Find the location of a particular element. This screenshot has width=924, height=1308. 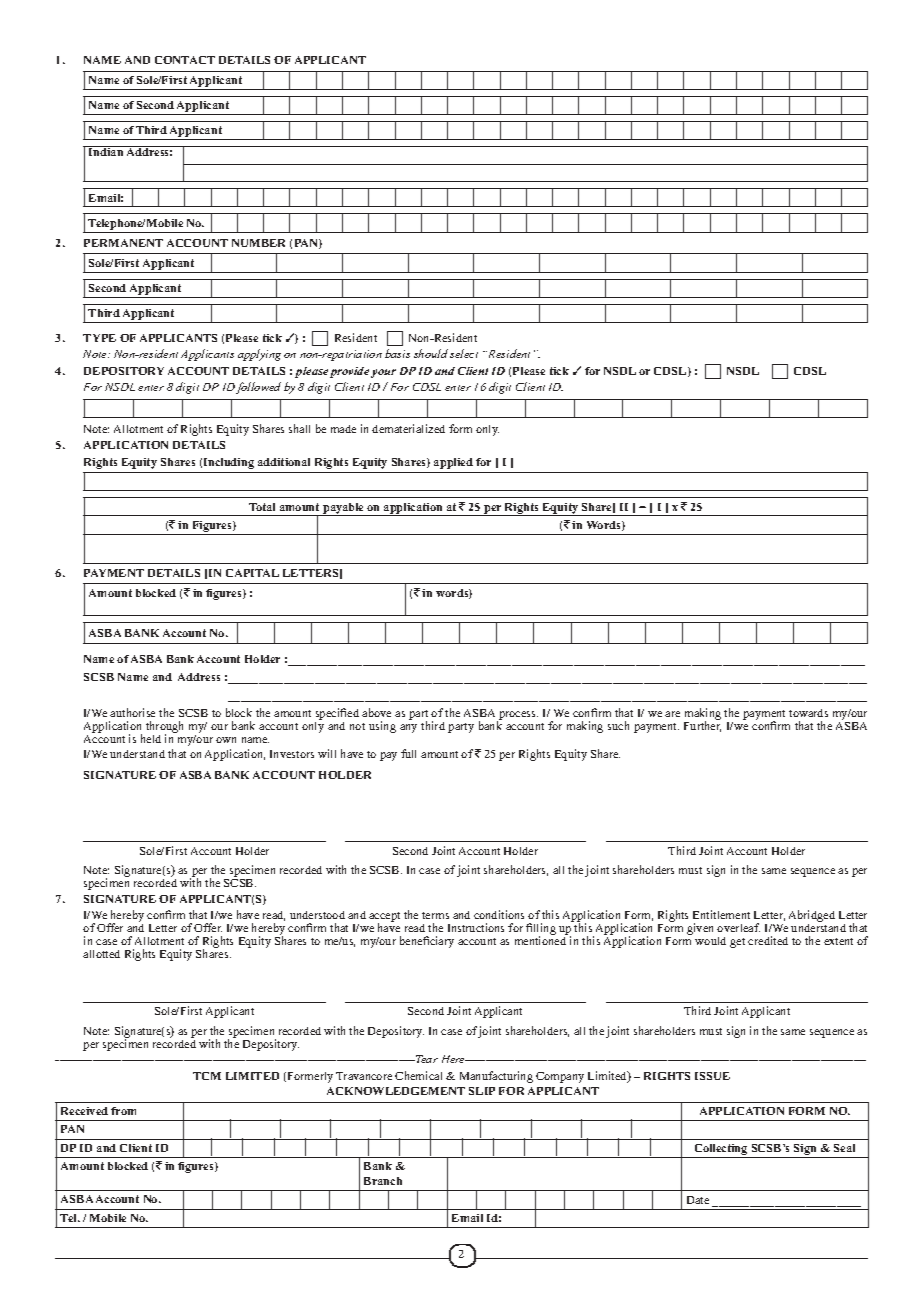

select is located at coordinates (464, 353).
